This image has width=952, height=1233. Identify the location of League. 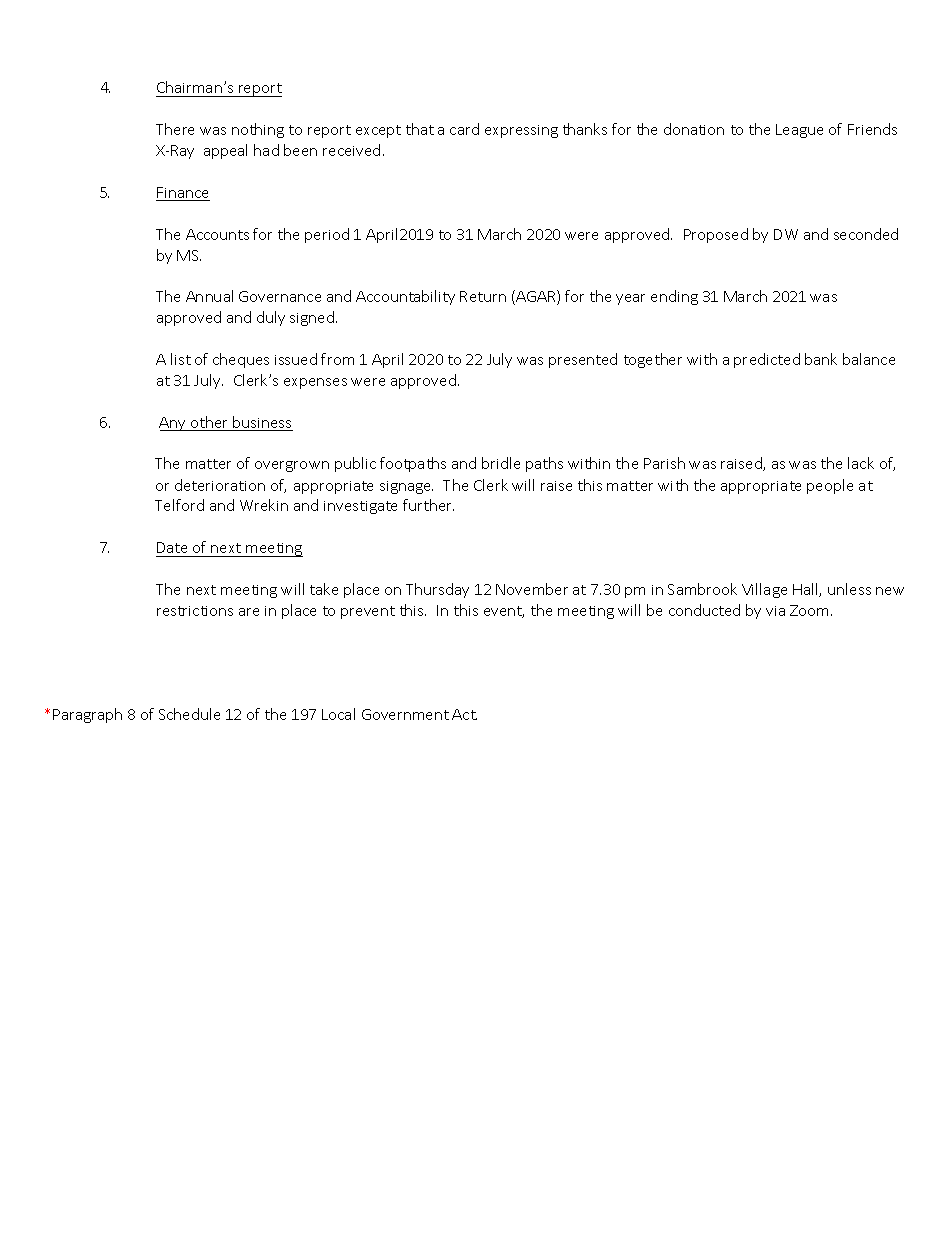
(799, 131).
